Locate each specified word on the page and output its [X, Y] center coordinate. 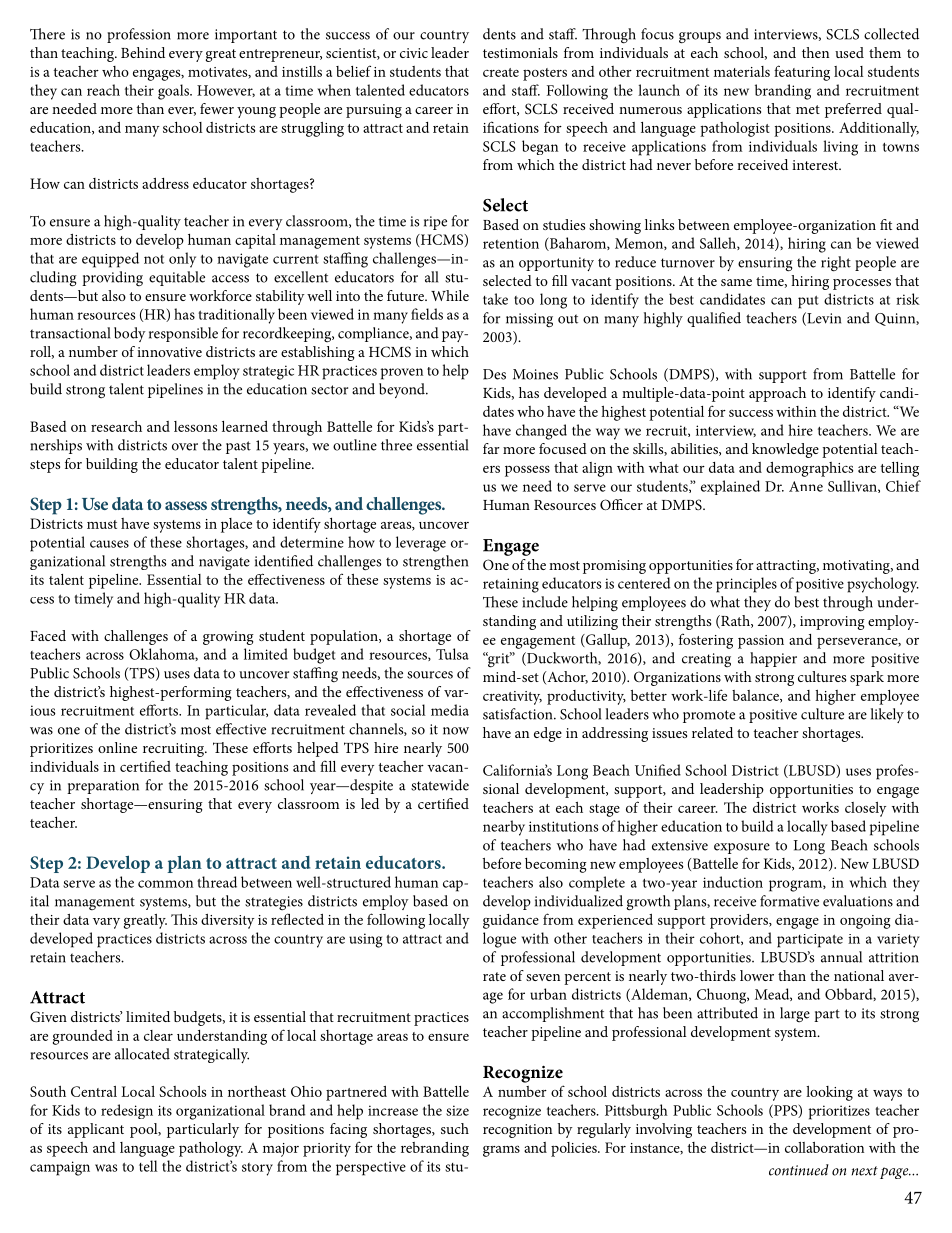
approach [777, 394]
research [116, 426]
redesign [127, 1111]
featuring [802, 73]
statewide [440, 785]
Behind [143, 52]
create [501, 72]
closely [865, 809]
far [491, 448]
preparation [103, 787]
